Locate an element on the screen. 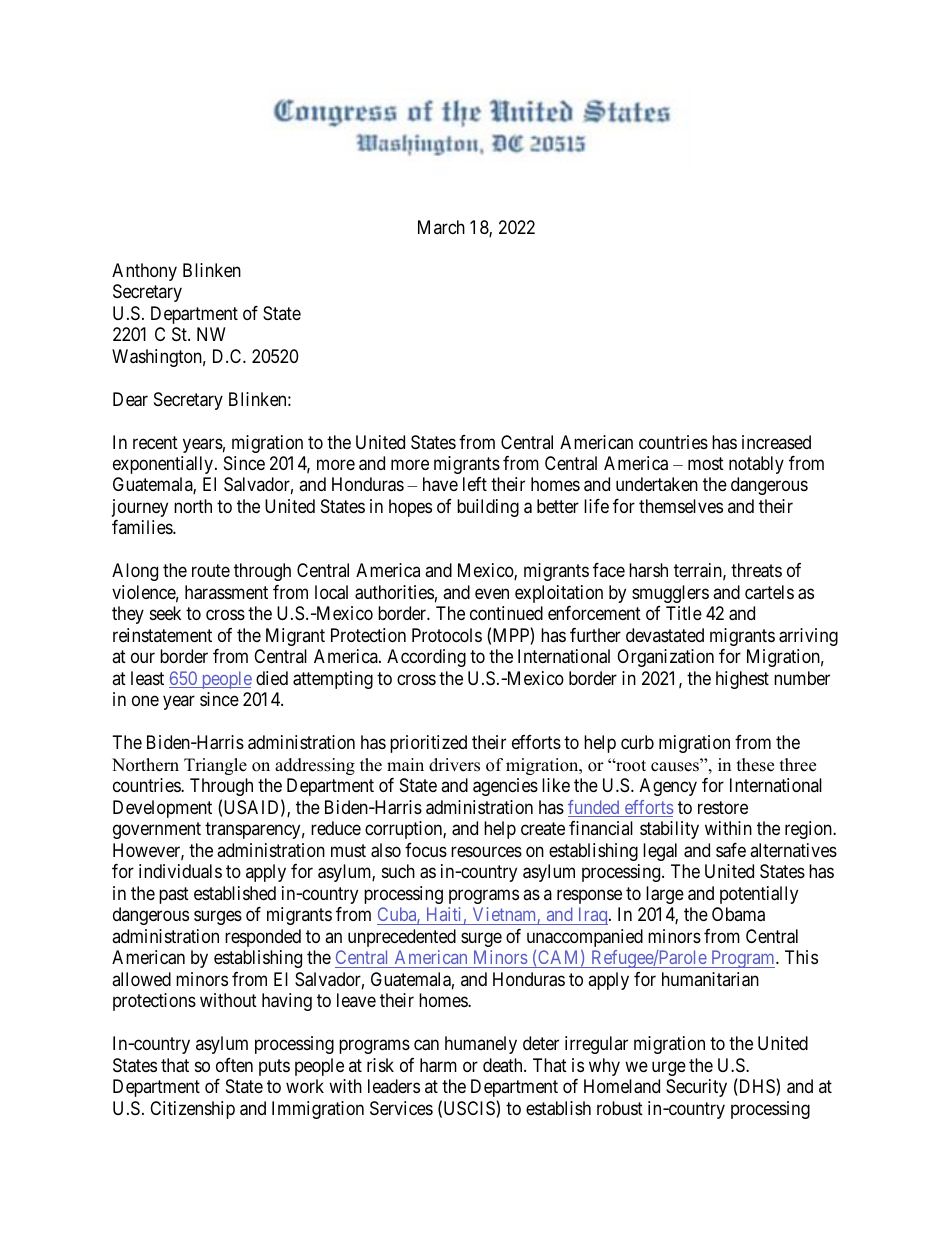 This screenshot has width=952, height=1233. March is located at coordinates (441, 227).
